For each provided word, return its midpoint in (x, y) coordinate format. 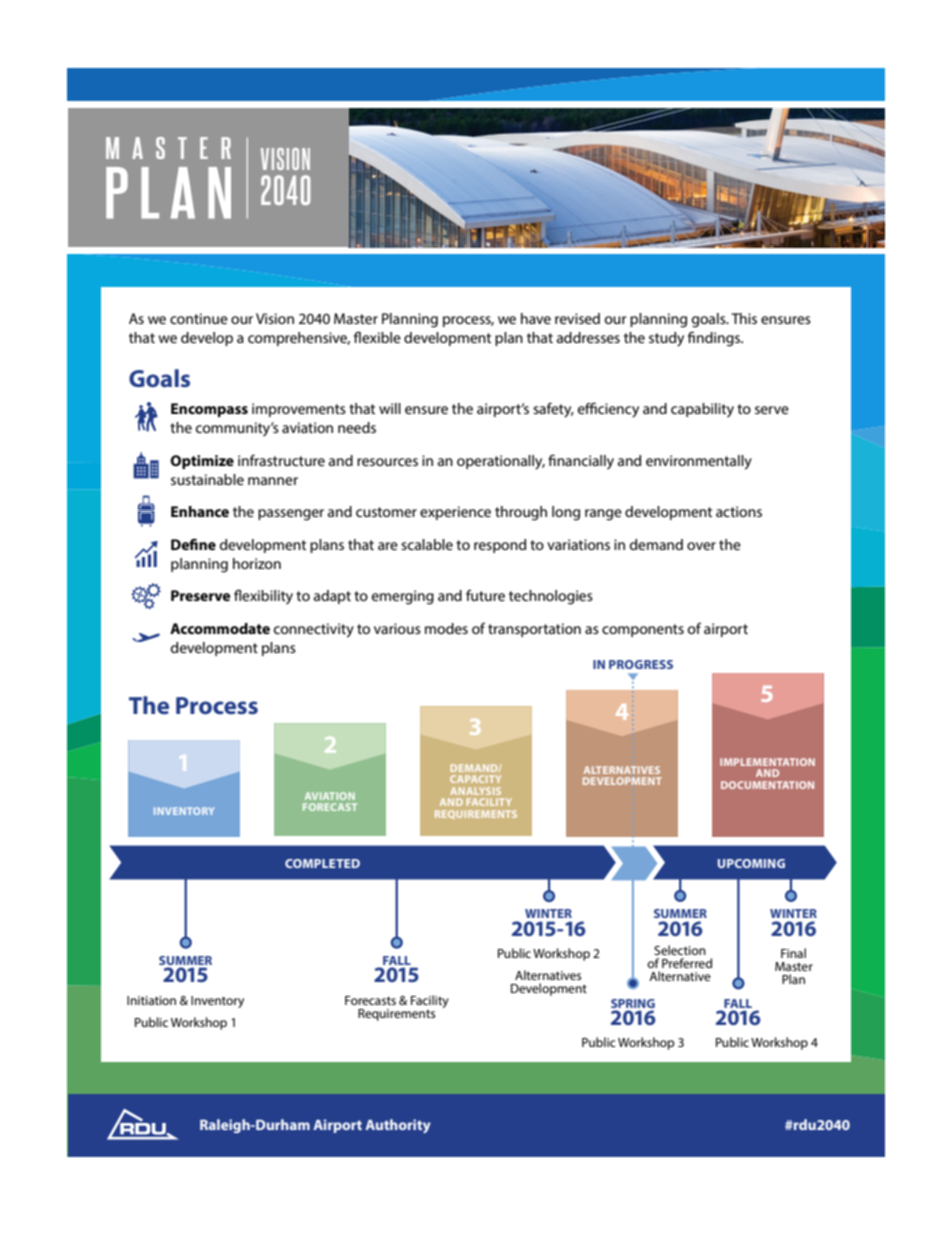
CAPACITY (475, 779)
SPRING (633, 1003)
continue (199, 318)
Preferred (687, 963)
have (536, 318)
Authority (398, 1126)
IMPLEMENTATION (767, 762)
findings (715, 339)
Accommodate (220, 628)
